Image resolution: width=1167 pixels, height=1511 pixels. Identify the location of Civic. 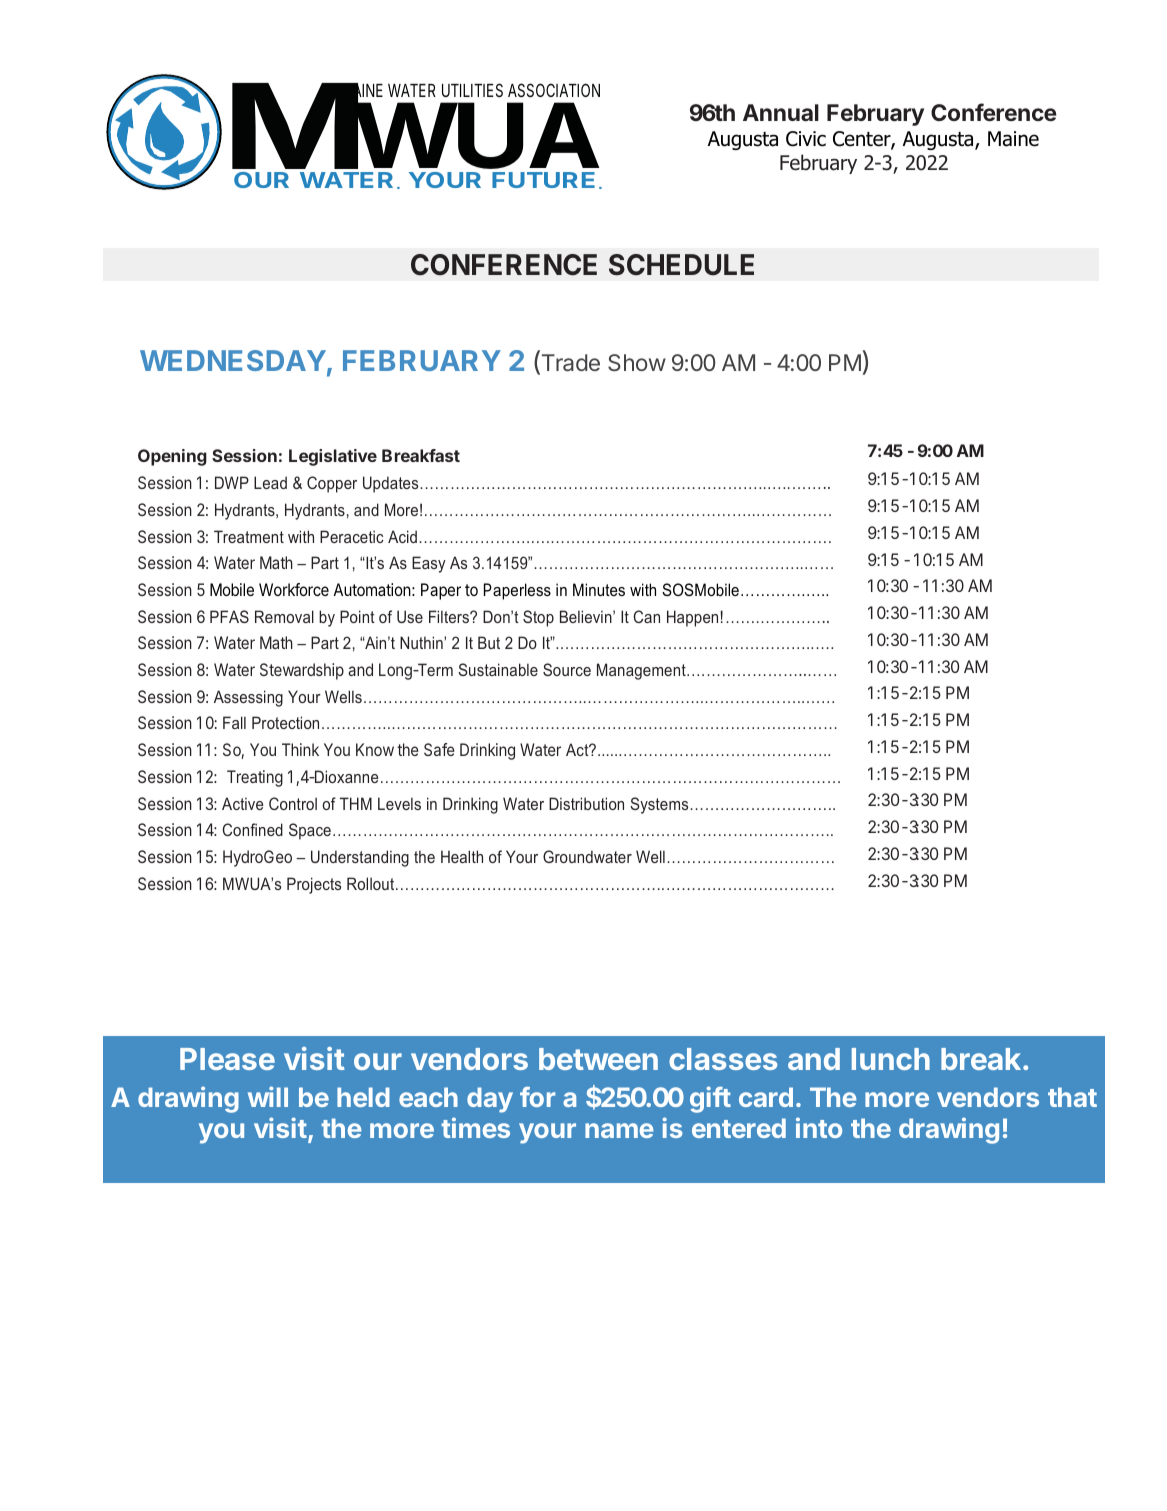
(806, 139).
